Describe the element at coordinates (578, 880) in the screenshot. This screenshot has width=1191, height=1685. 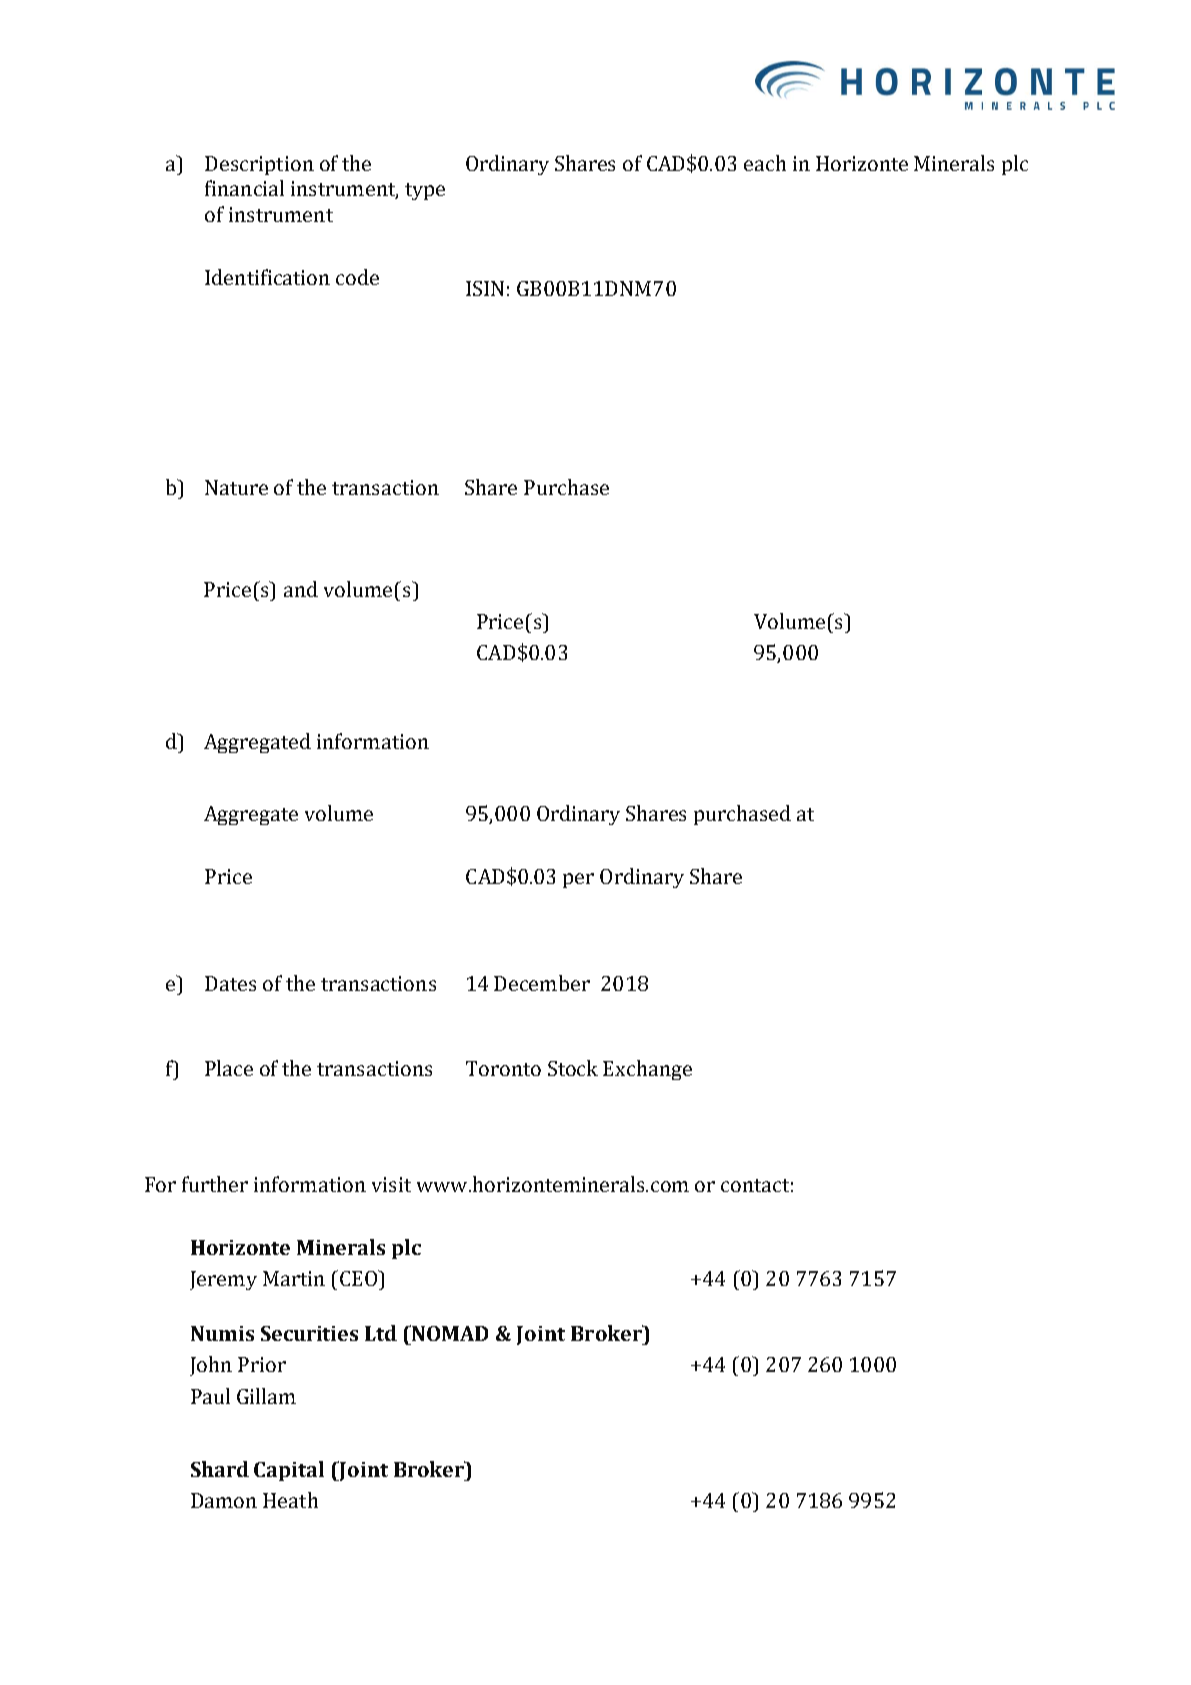
I see `per` at that location.
